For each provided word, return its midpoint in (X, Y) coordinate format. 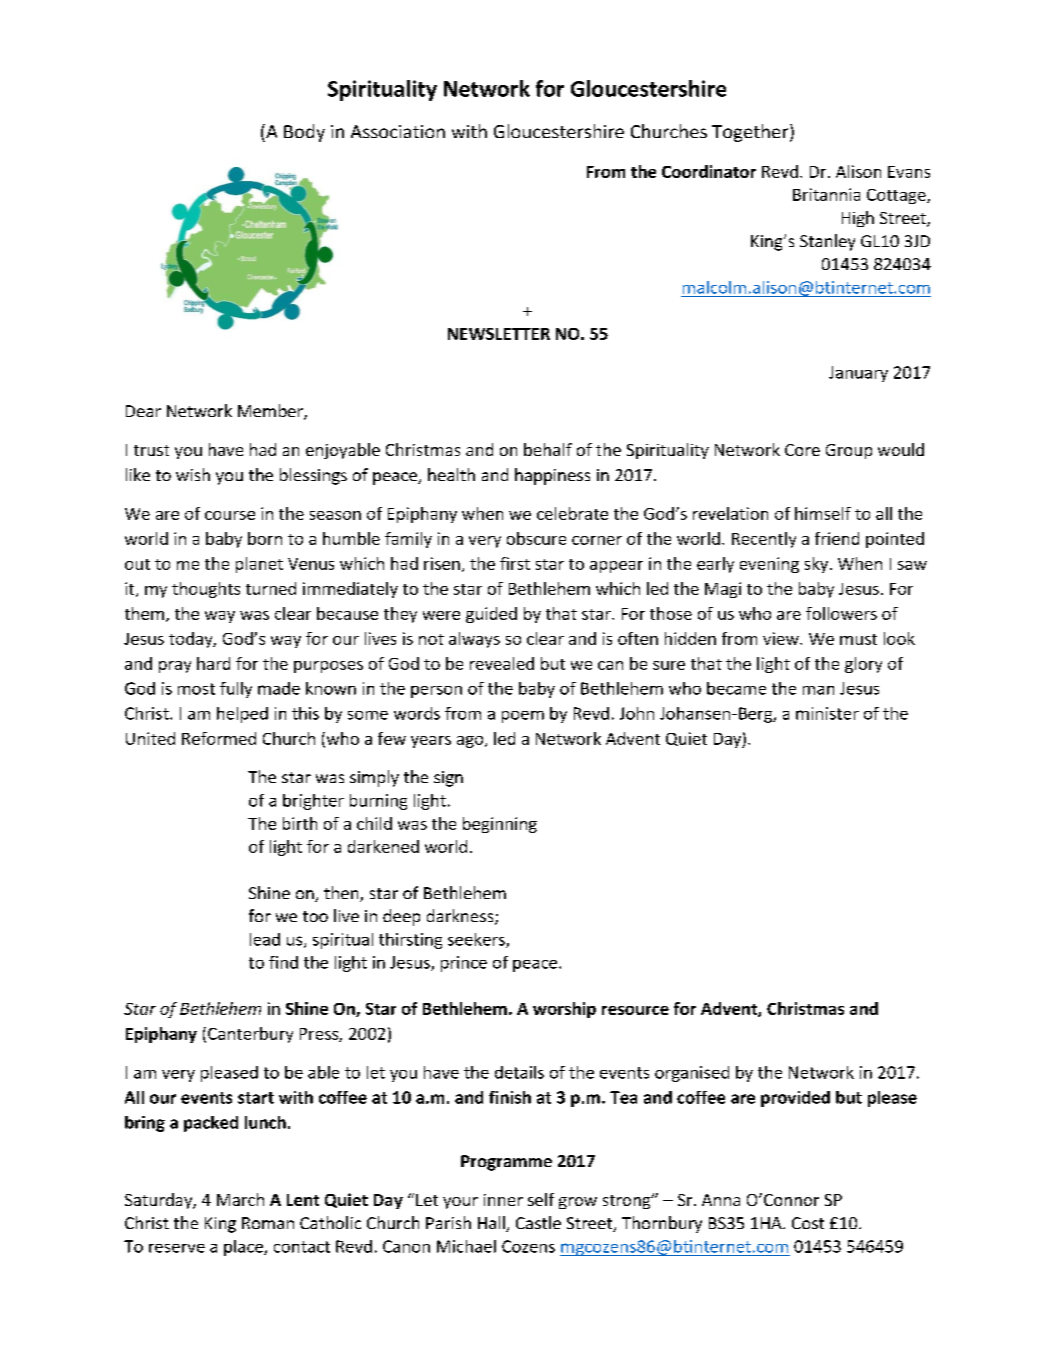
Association (398, 131)
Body (304, 133)
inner (503, 1200)
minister (827, 713)
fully (236, 690)
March (240, 1199)
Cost (808, 1223)
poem (523, 717)
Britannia (826, 194)
